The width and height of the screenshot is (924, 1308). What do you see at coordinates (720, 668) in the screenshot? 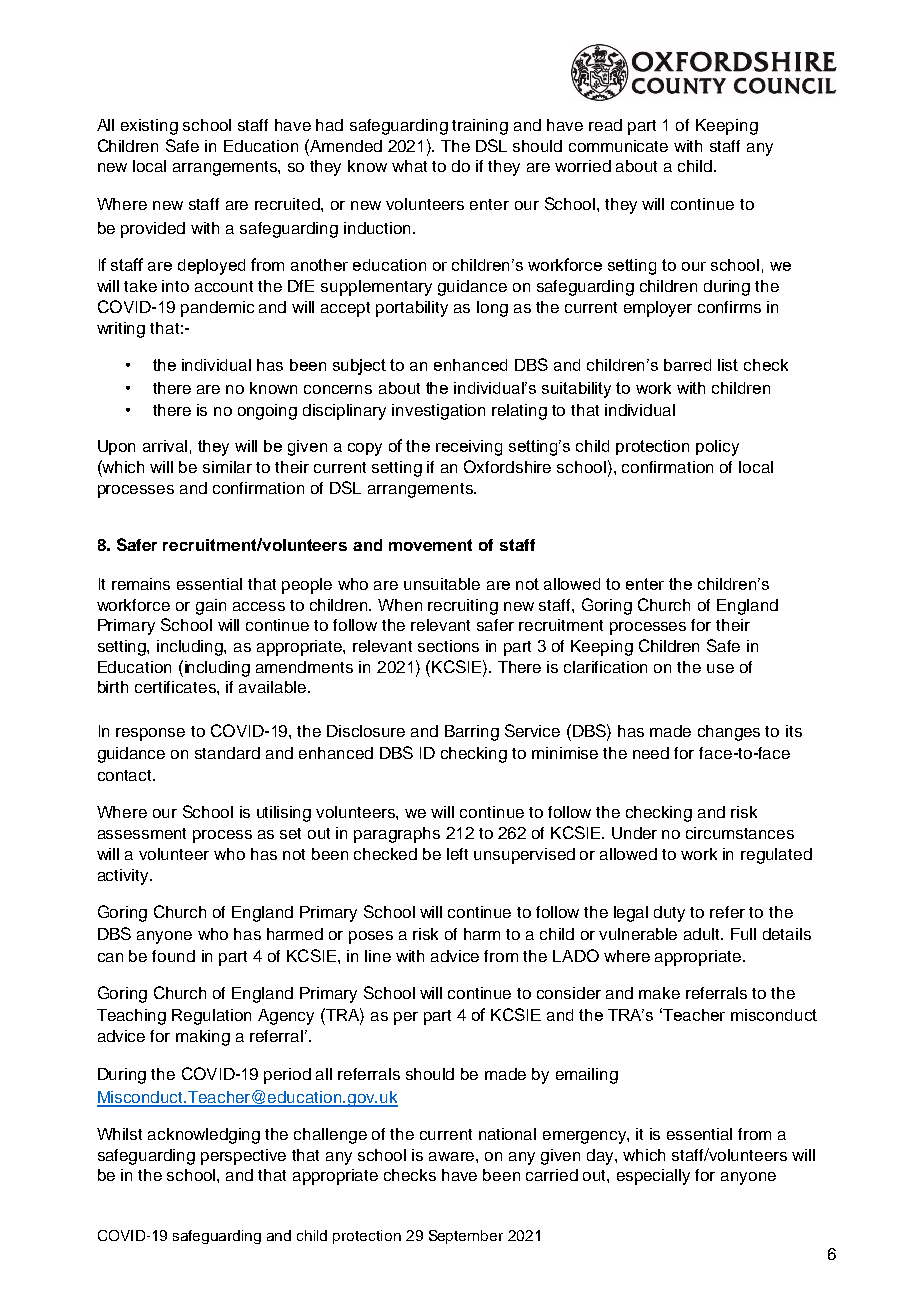
I see `use` at bounding box center [720, 668].
